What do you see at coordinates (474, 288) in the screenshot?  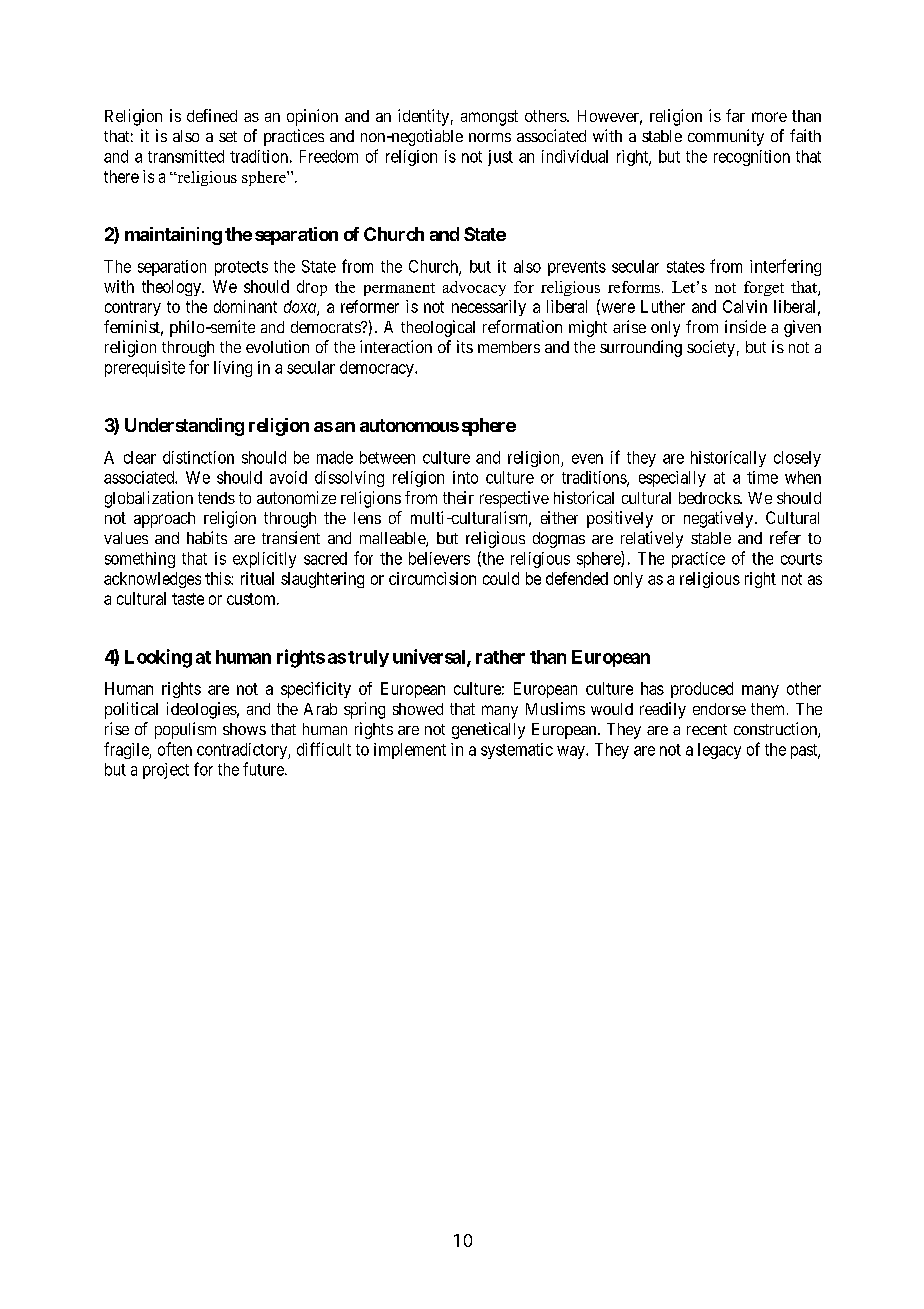 I see `advocacy` at bounding box center [474, 288].
